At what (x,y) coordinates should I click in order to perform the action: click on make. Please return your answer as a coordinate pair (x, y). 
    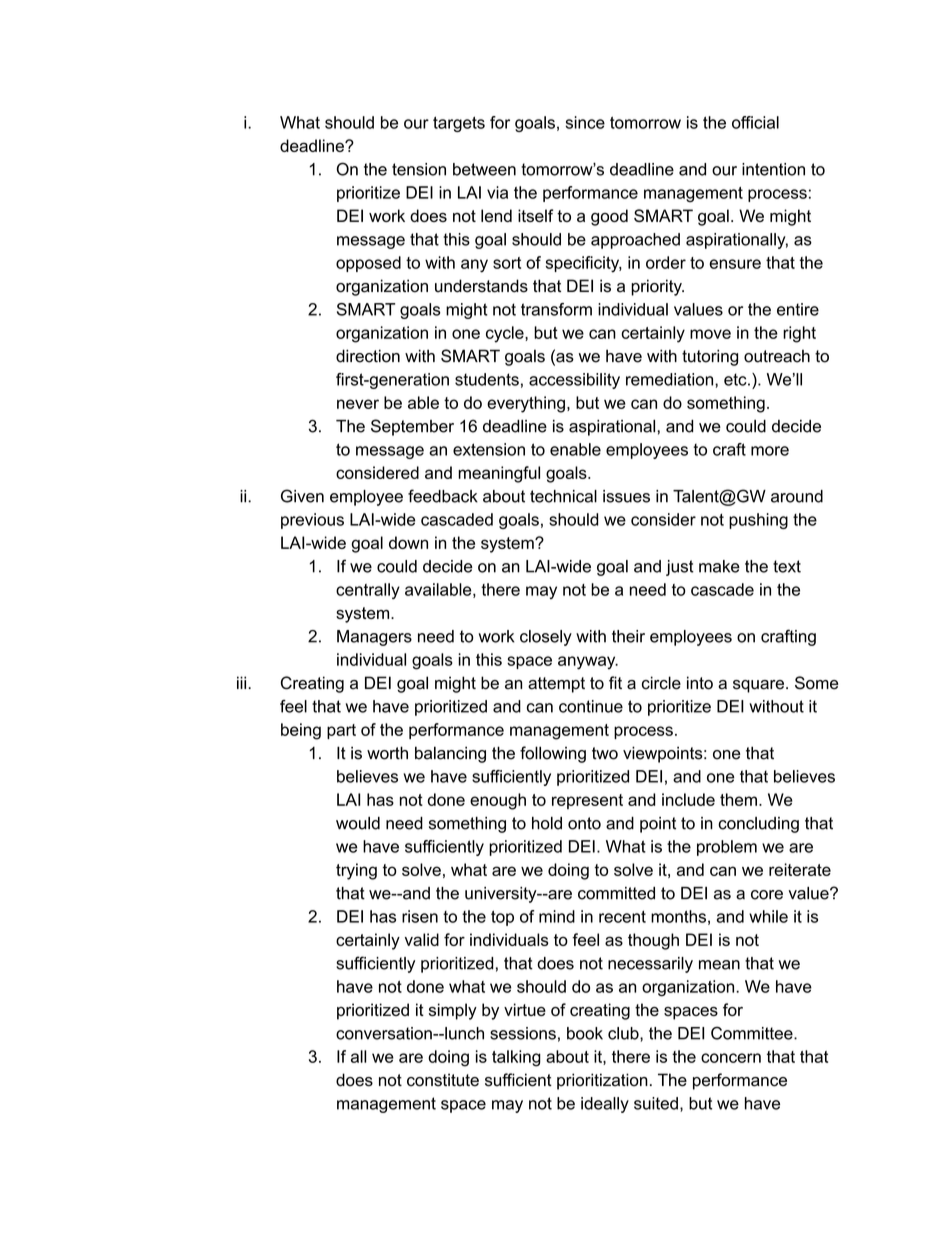
    Looking at the image, I should click on (719, 566).
